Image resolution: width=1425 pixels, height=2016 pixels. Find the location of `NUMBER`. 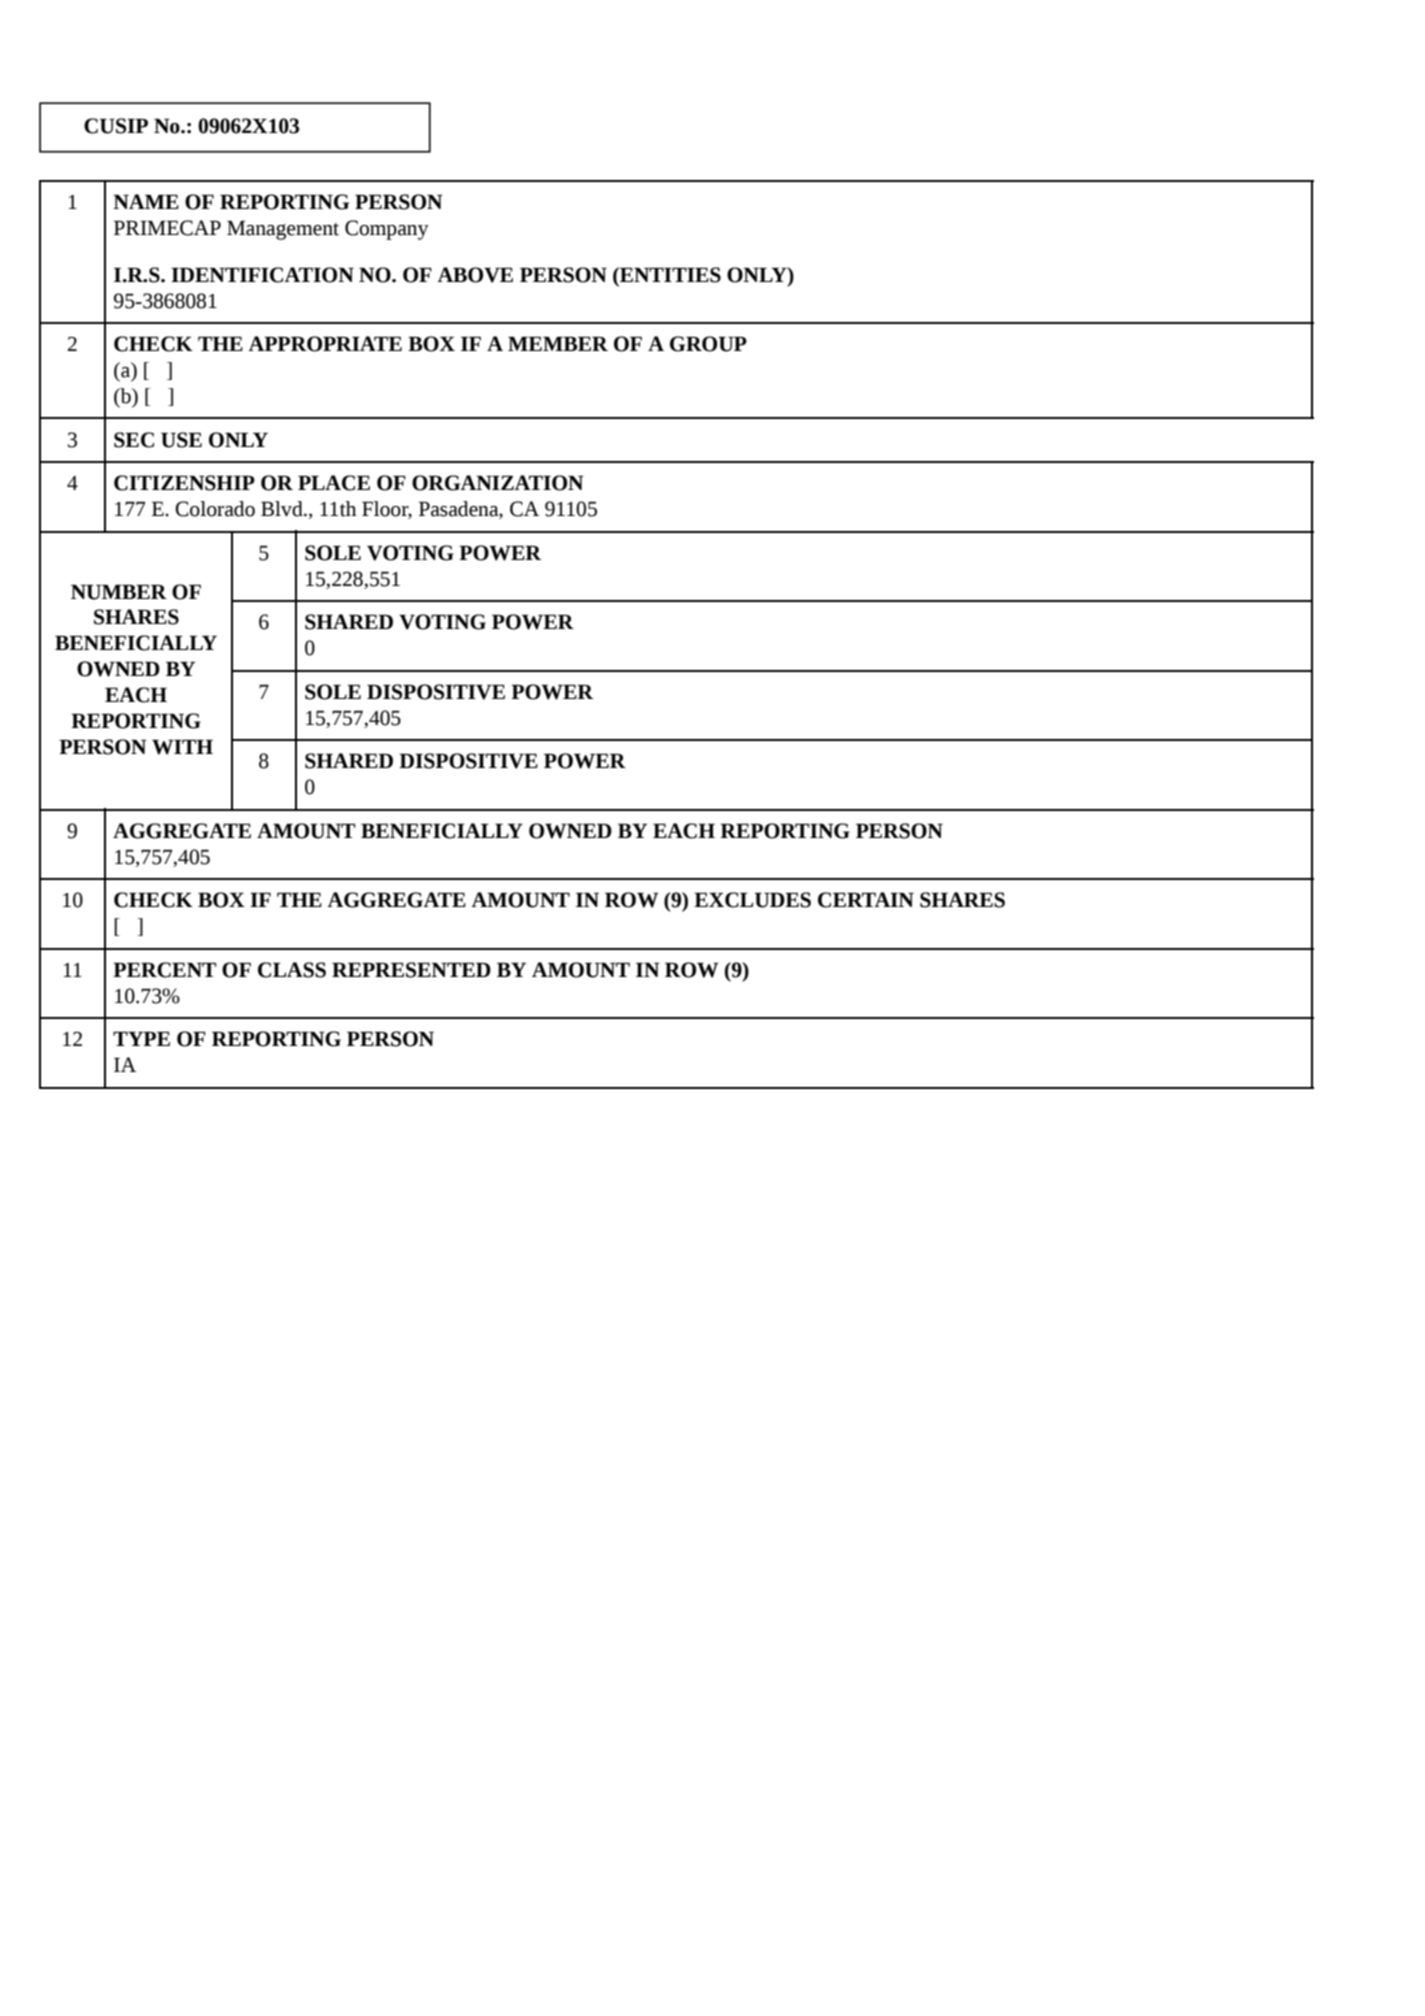

NUMBER is located at coordinates (119, 592).
